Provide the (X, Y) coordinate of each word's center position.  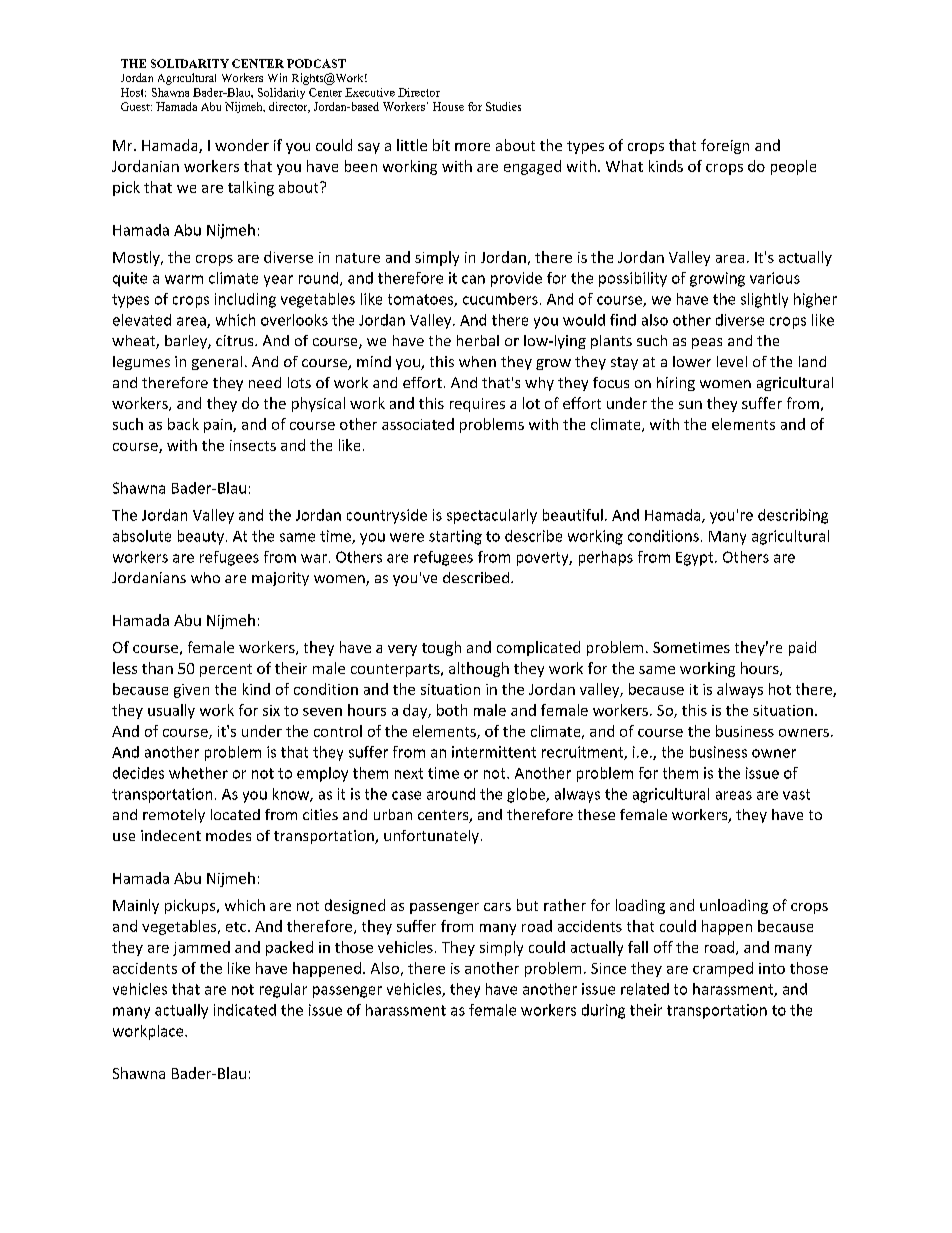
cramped (723, 969)
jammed (201, 948)
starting (455, 537)
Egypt (696, 559)
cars (497, 907)
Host (133, 92)
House (448, 106)
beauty (201, 537)
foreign (725, 146)
